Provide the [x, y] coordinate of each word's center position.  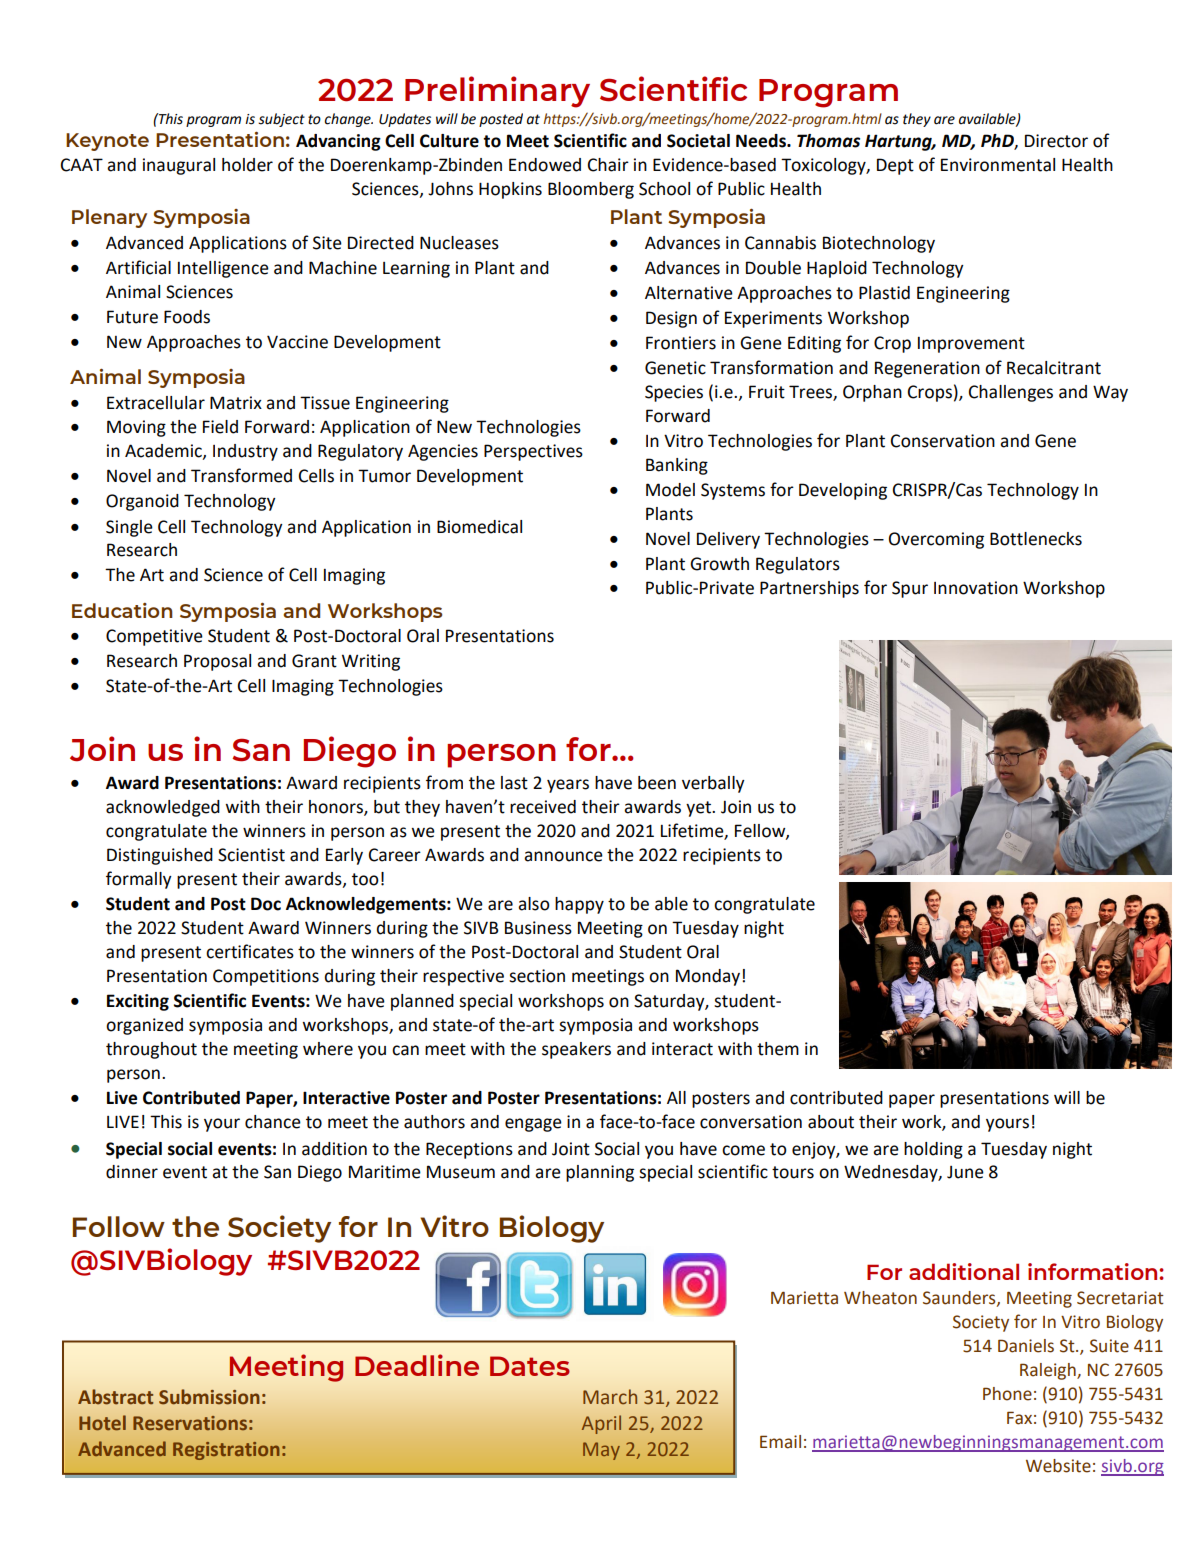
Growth [719, 564]
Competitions [266, 977]
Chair [608, 165]
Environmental [998, 165]
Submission [209, 1397]
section [537, 976]
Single [129, 528]
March [610, 1397]
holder [247, 165]
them [778, 1049]
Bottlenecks [1036, 539]
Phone [1007, 1394]
